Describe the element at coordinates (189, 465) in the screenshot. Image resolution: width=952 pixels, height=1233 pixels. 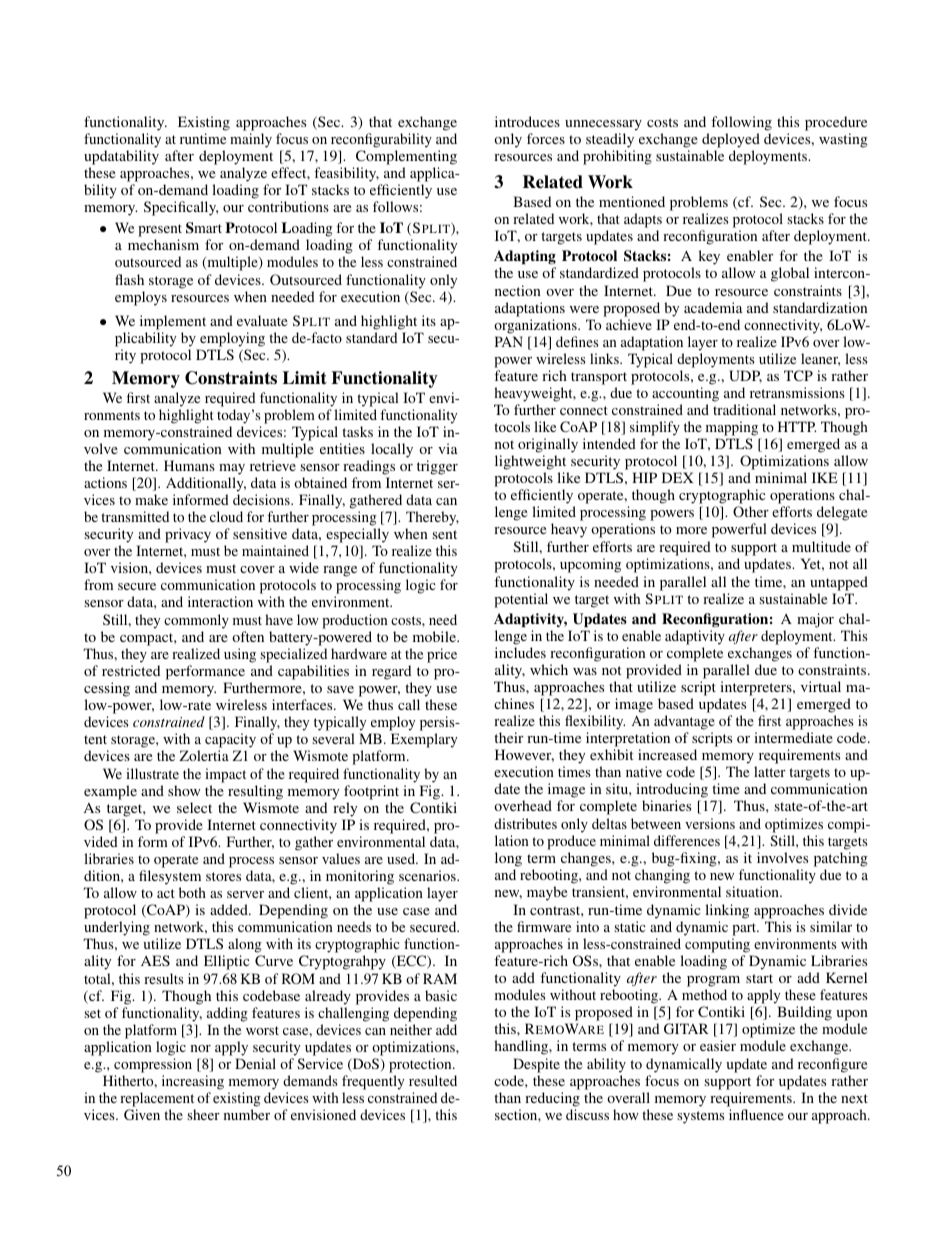
I see `Humans` at that location.
